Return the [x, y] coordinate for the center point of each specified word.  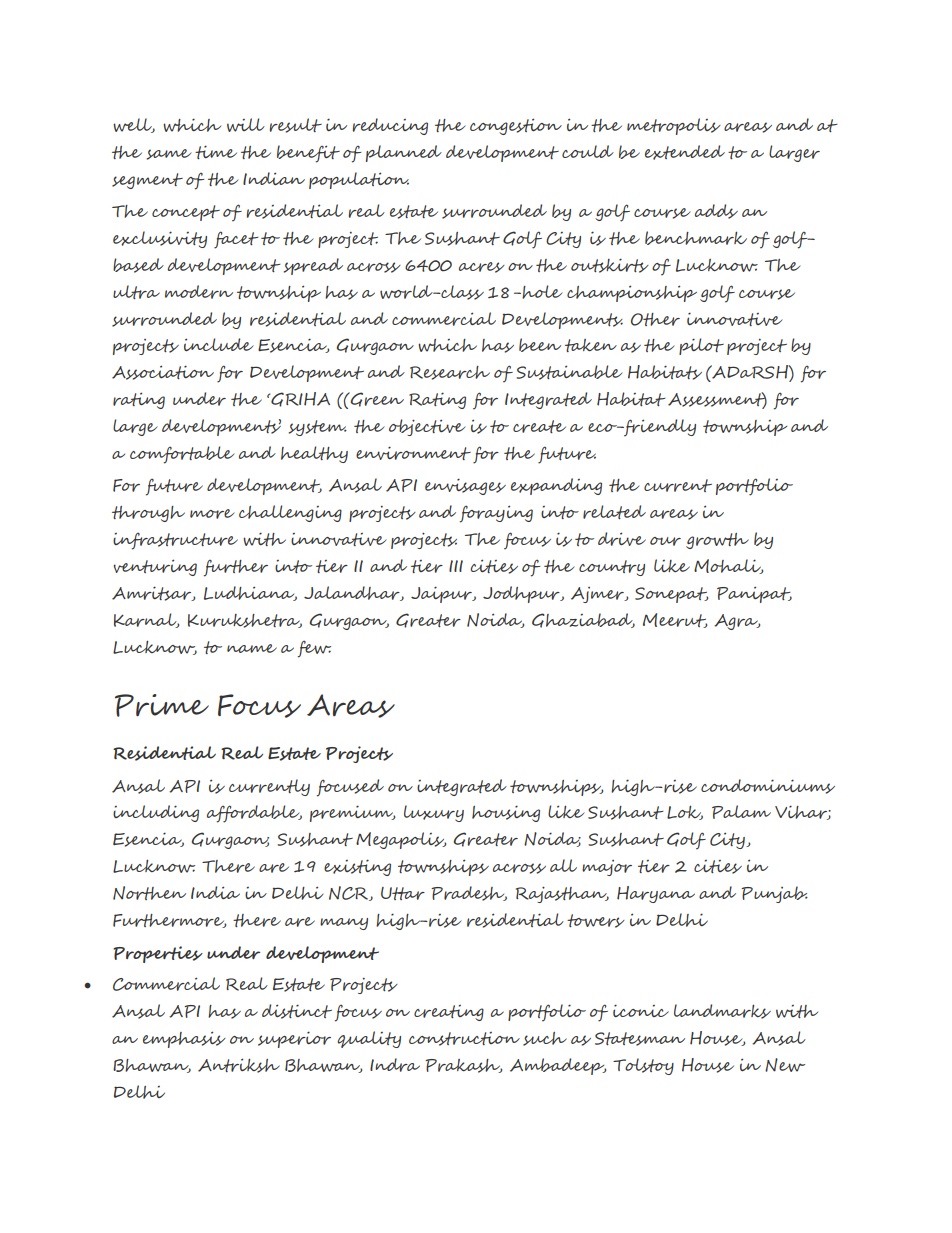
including [156, 813]
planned [404, 153]
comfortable [182, 455]
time [216, 152]
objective [427, 427]
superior [294, 1039]
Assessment [717, 400]
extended [685, 152]
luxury [434, 813]
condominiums [768, 786]
